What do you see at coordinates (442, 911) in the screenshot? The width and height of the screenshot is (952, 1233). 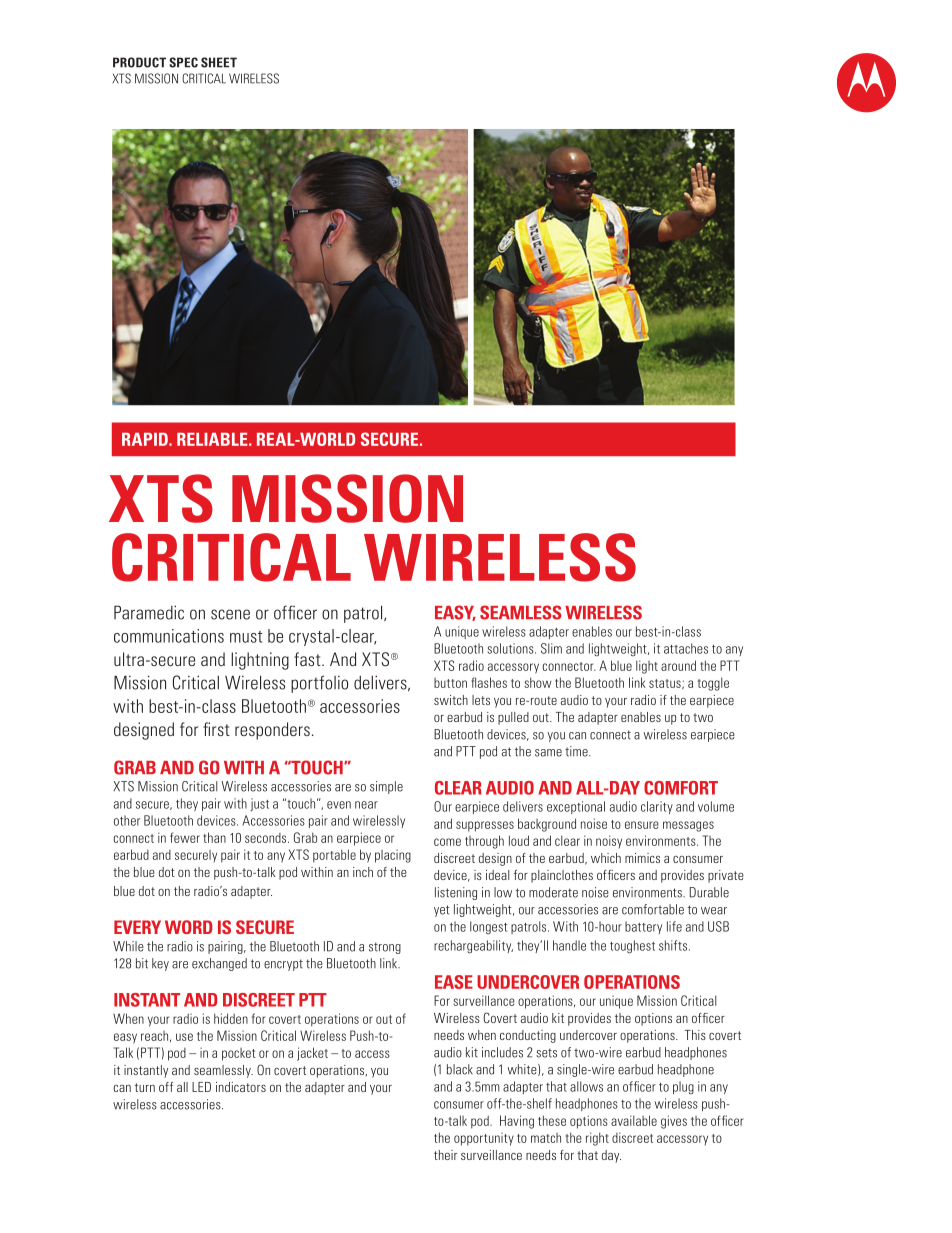 I see `yet` at bounding box center [442, 911].
